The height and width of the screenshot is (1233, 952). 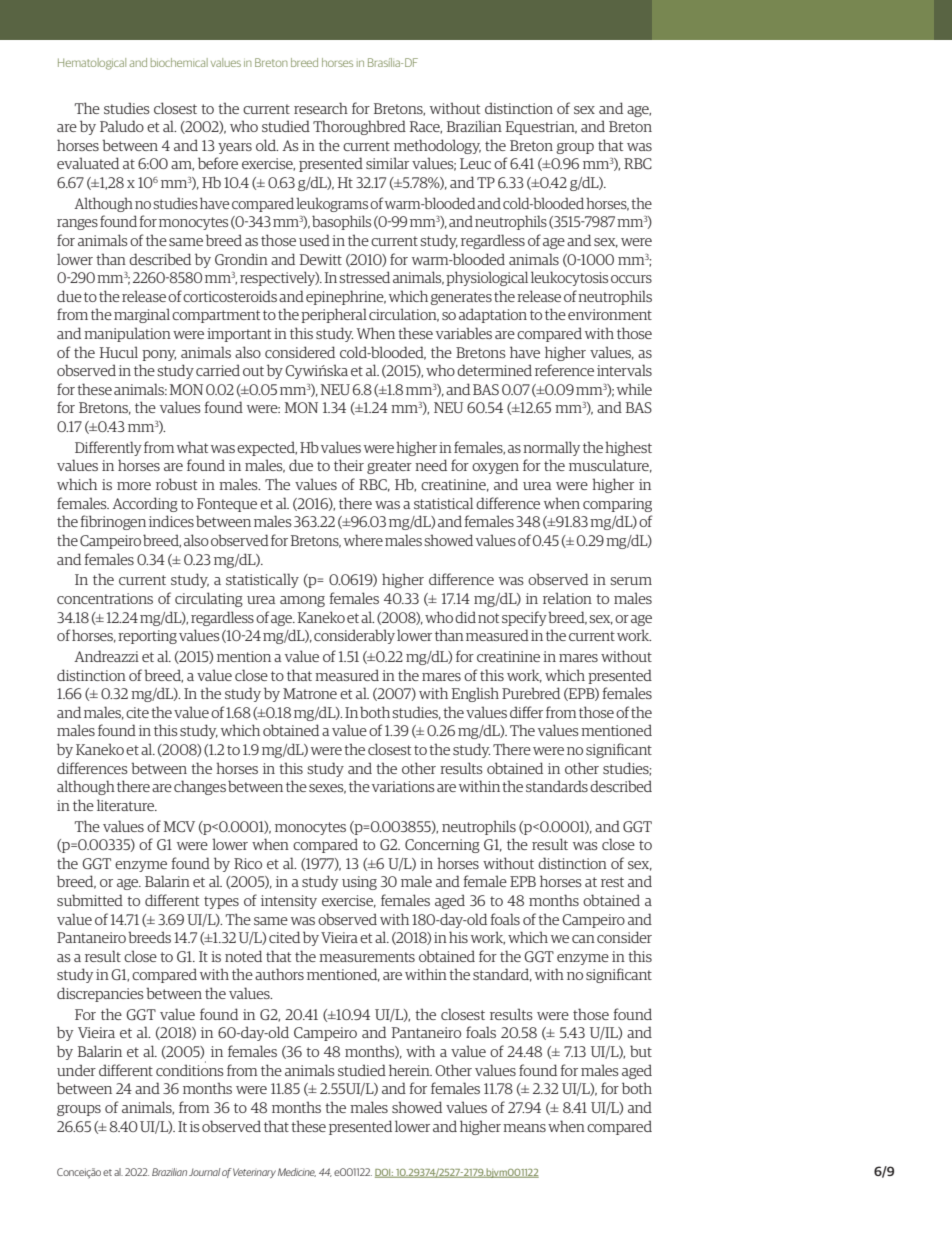 What do you see at coordinates (147, 637) in the screenshot?
I see `reporting` at bounding box center [147, 637].
